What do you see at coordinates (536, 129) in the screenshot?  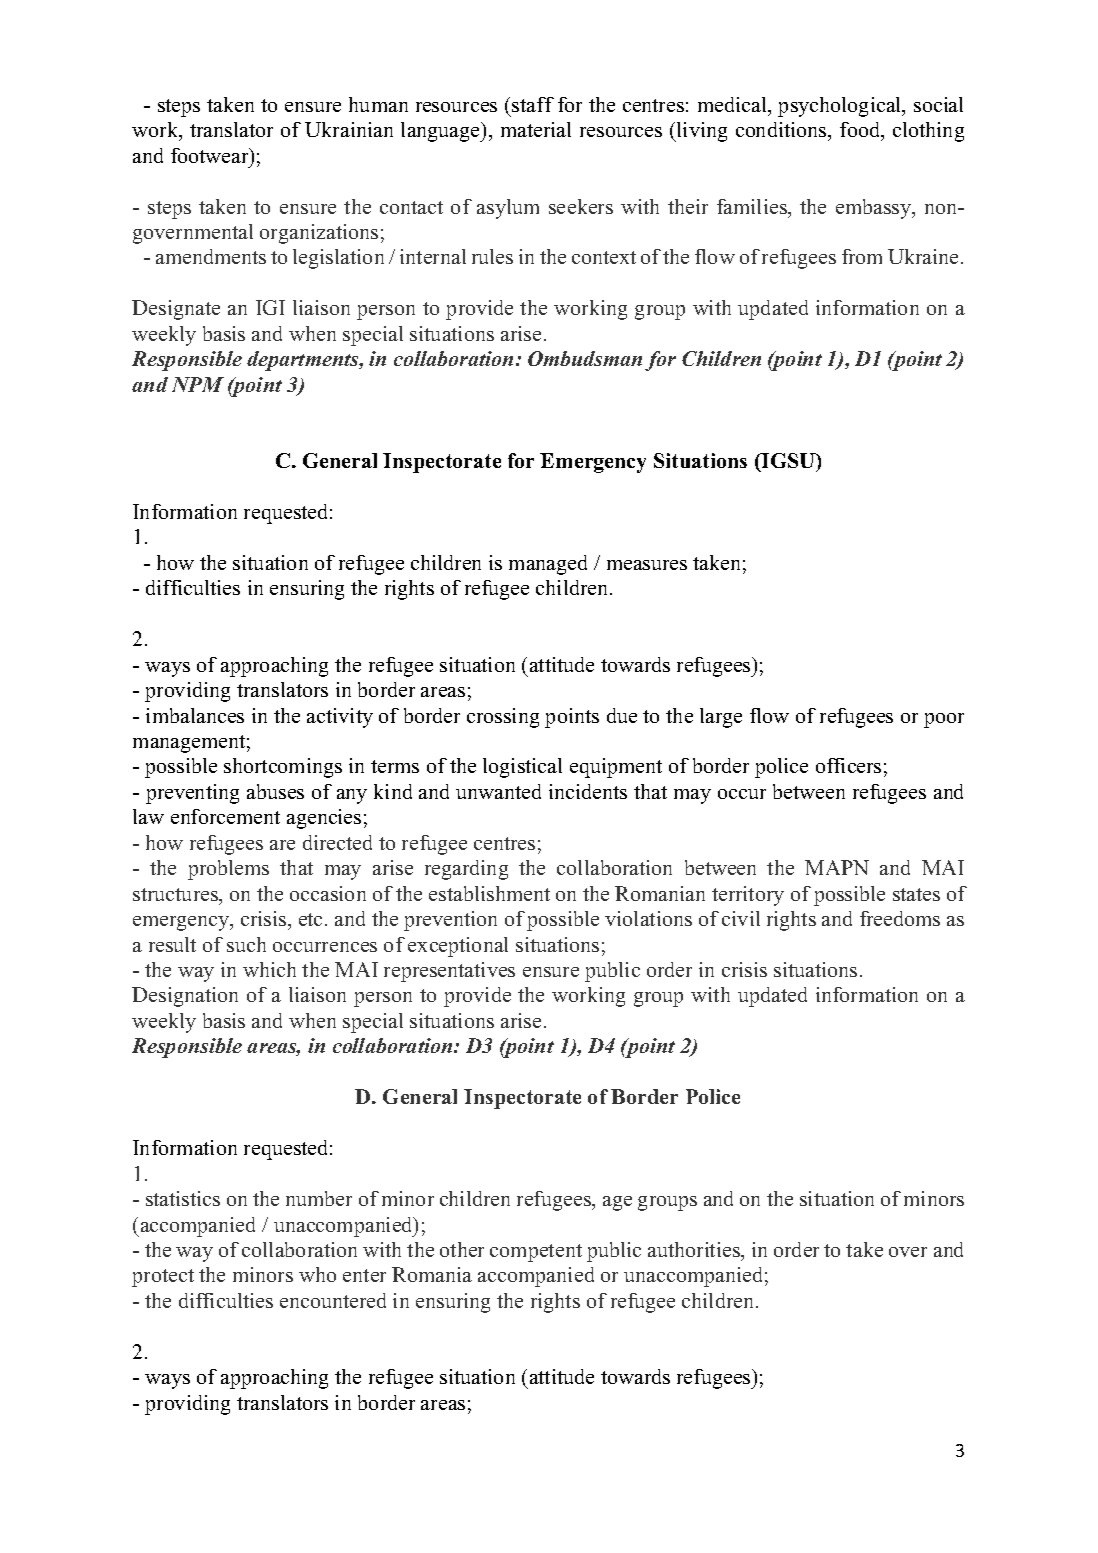 I see `material` at bounding box center [536, 129].
